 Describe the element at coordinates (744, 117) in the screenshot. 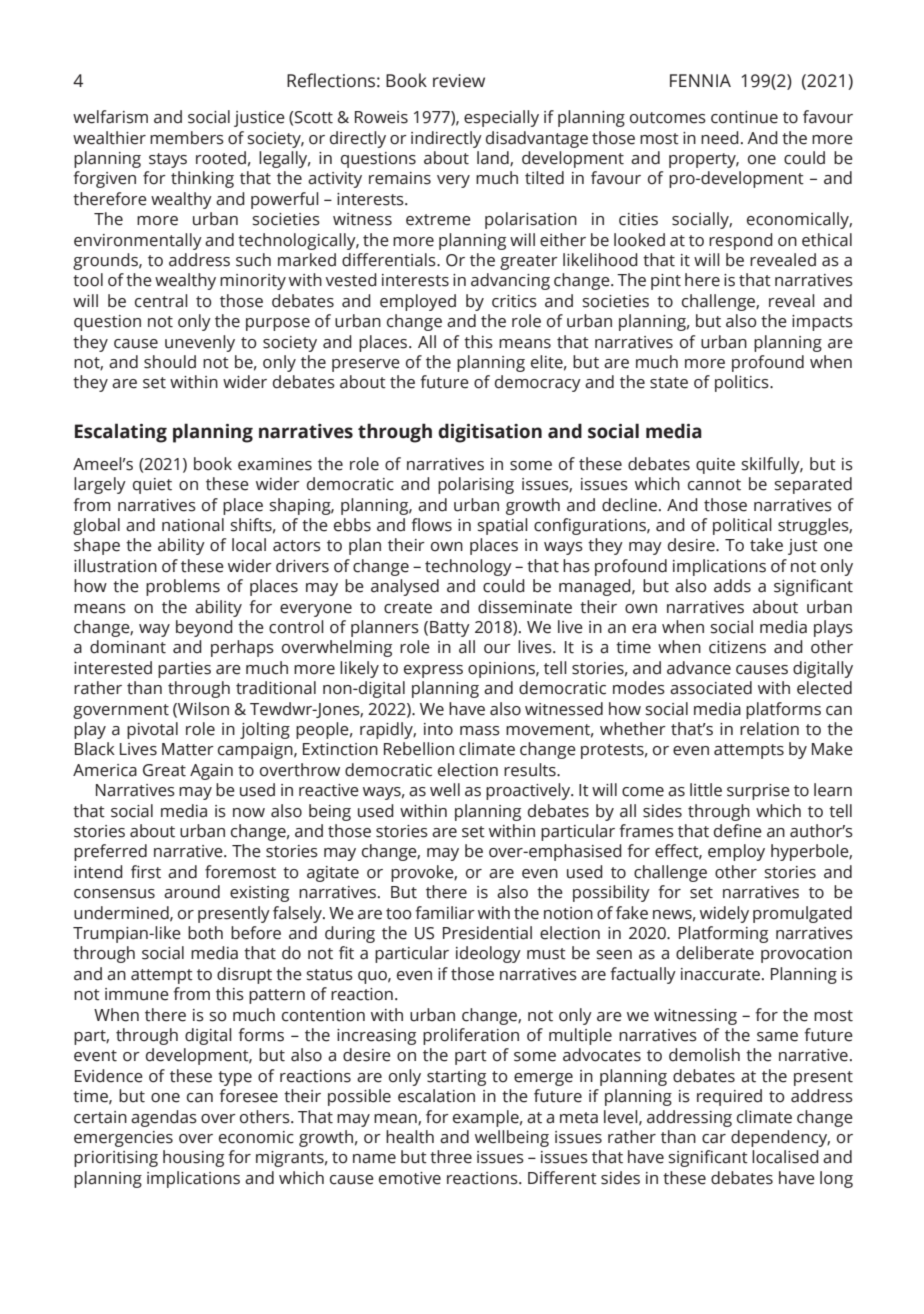

I see `continue` at that location.
